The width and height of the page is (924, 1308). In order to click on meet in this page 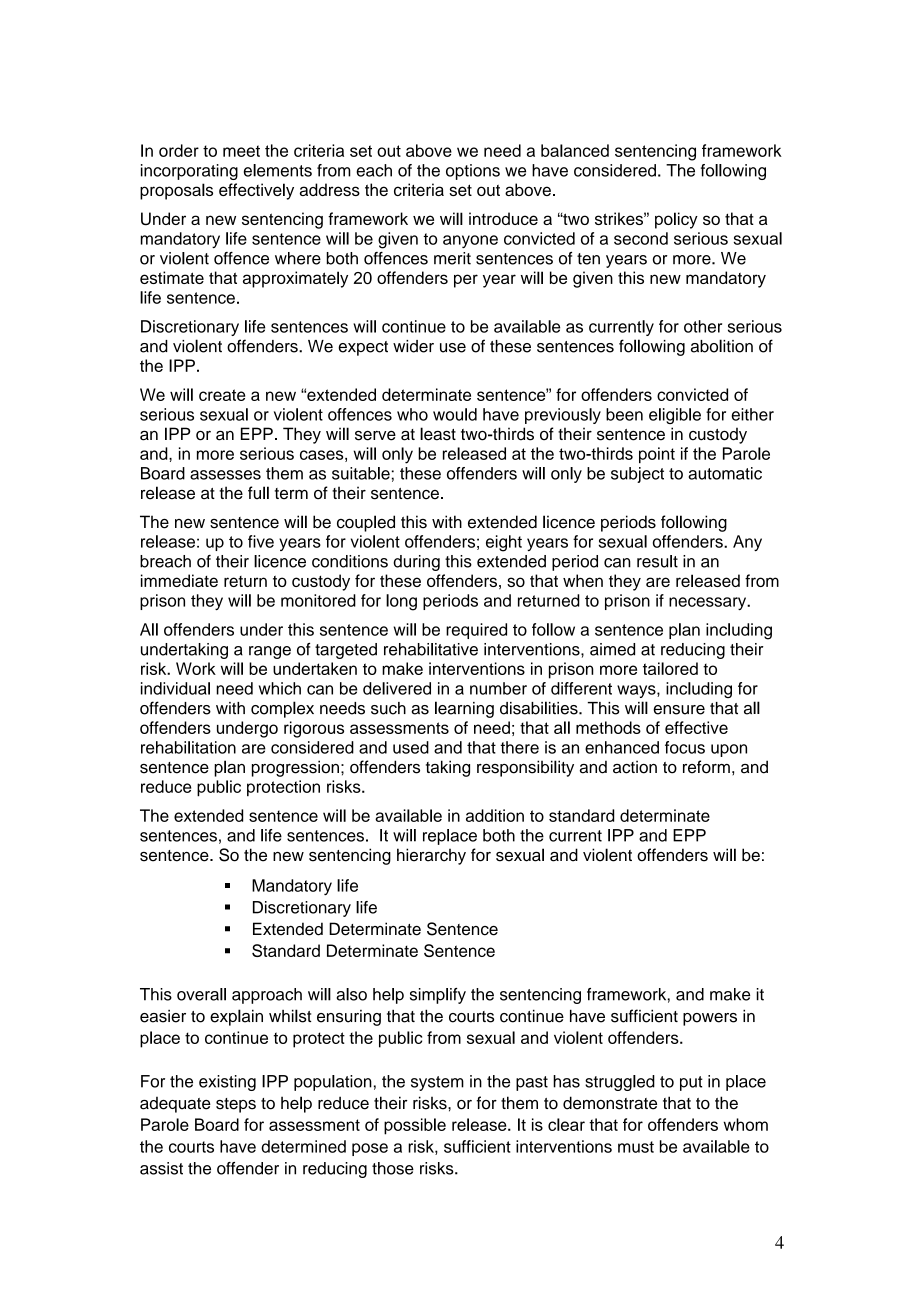, I will do `click(241, 151)`.
